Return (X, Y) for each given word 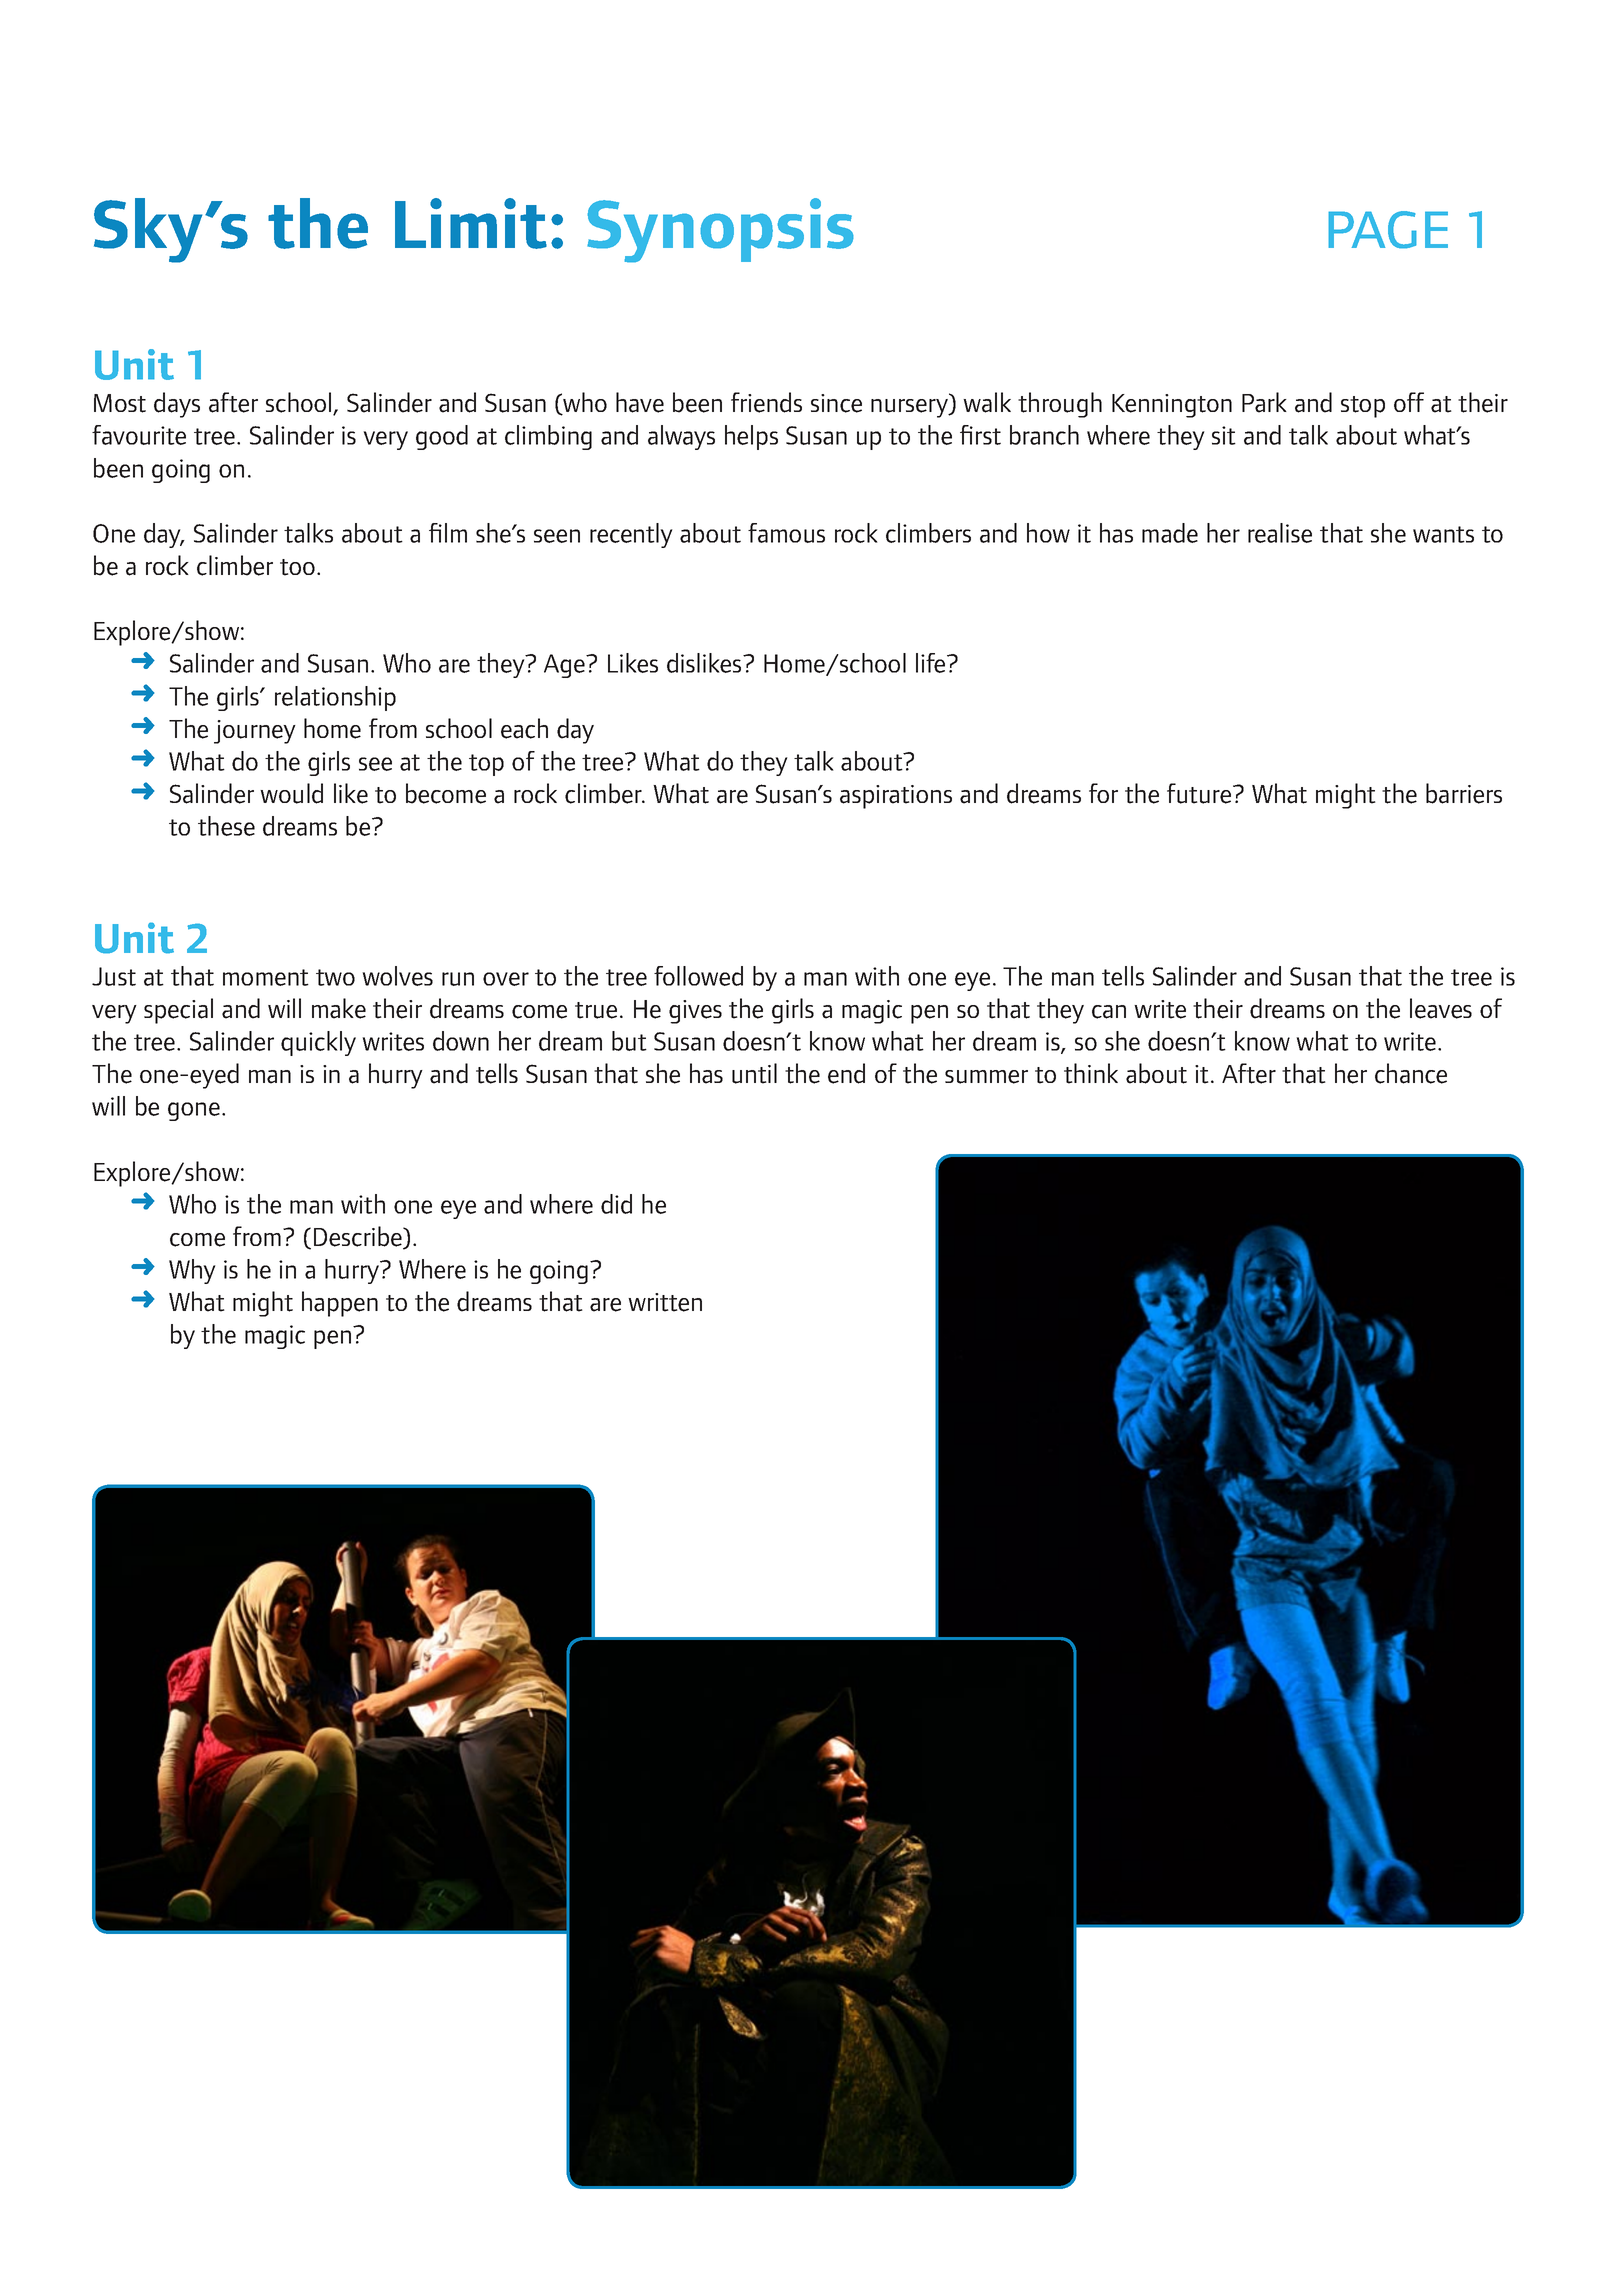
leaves (1441, 1008)
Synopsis (720, 230)
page (1388, 230)
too (297, 567)
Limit (471, 223)
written (665, 1302)
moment (266, 977)
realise (1280, 533)
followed (698, 976)
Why (192, 1271)
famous (786, 533)
